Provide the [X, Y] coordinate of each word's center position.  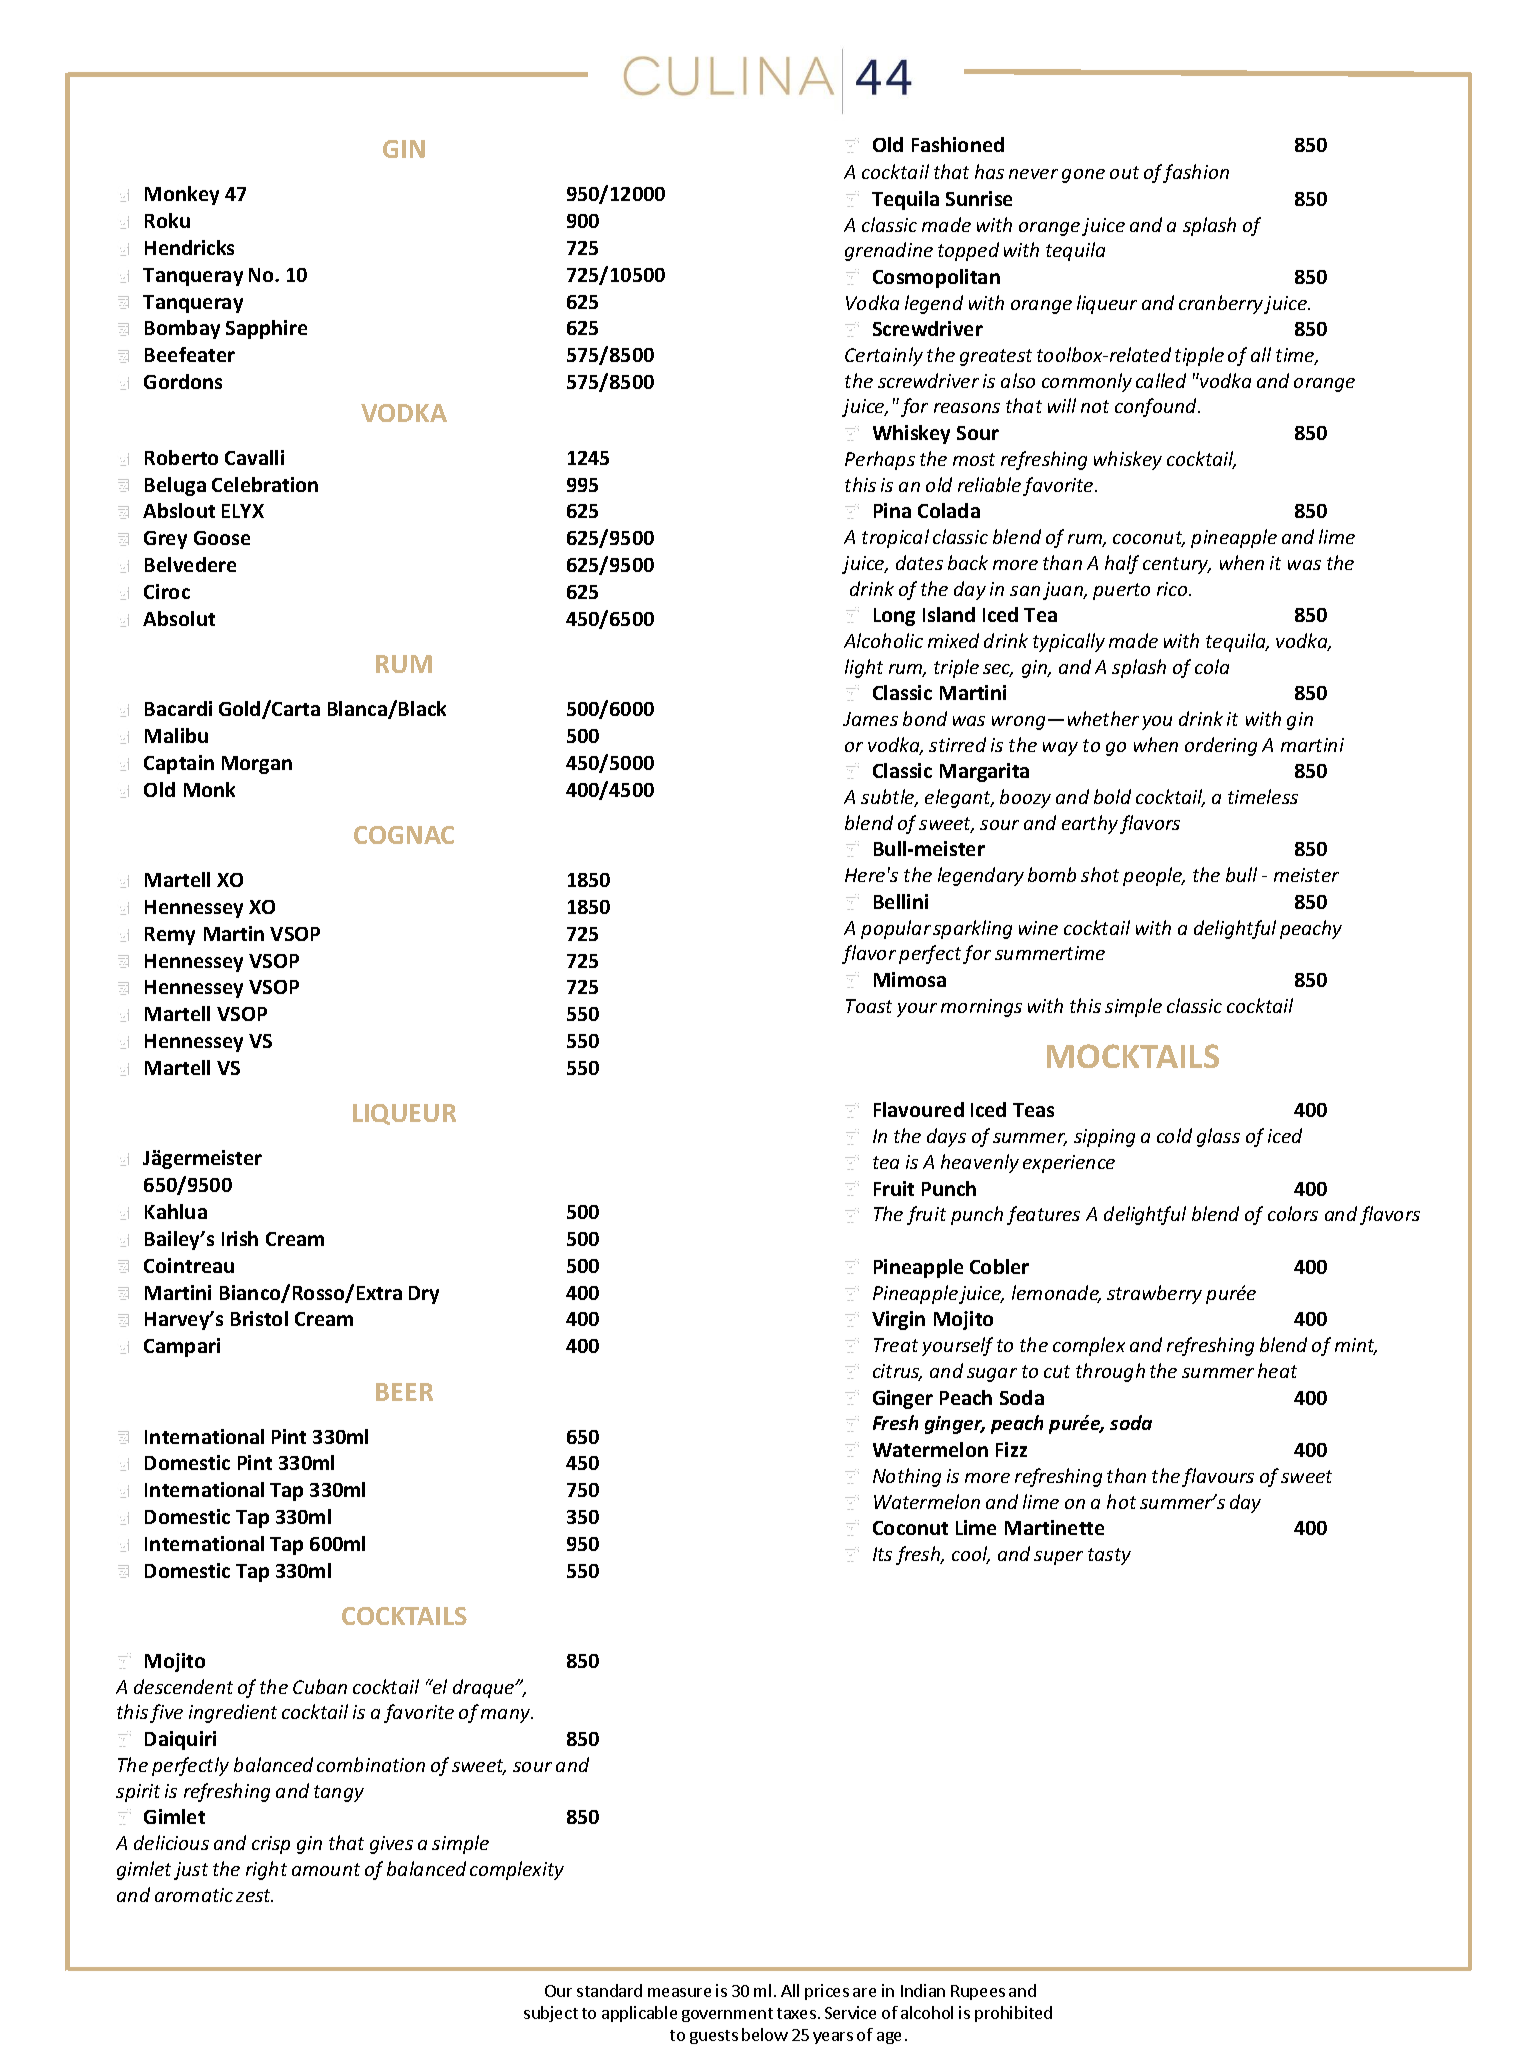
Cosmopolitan [936, 278]
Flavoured [919, 1109]
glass [1218, 1137]
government [727, 2015]
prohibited [1013, 2014]
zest [254, 1895]
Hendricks [189, 247]
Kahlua [176, 1211]
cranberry [1221, 304]
